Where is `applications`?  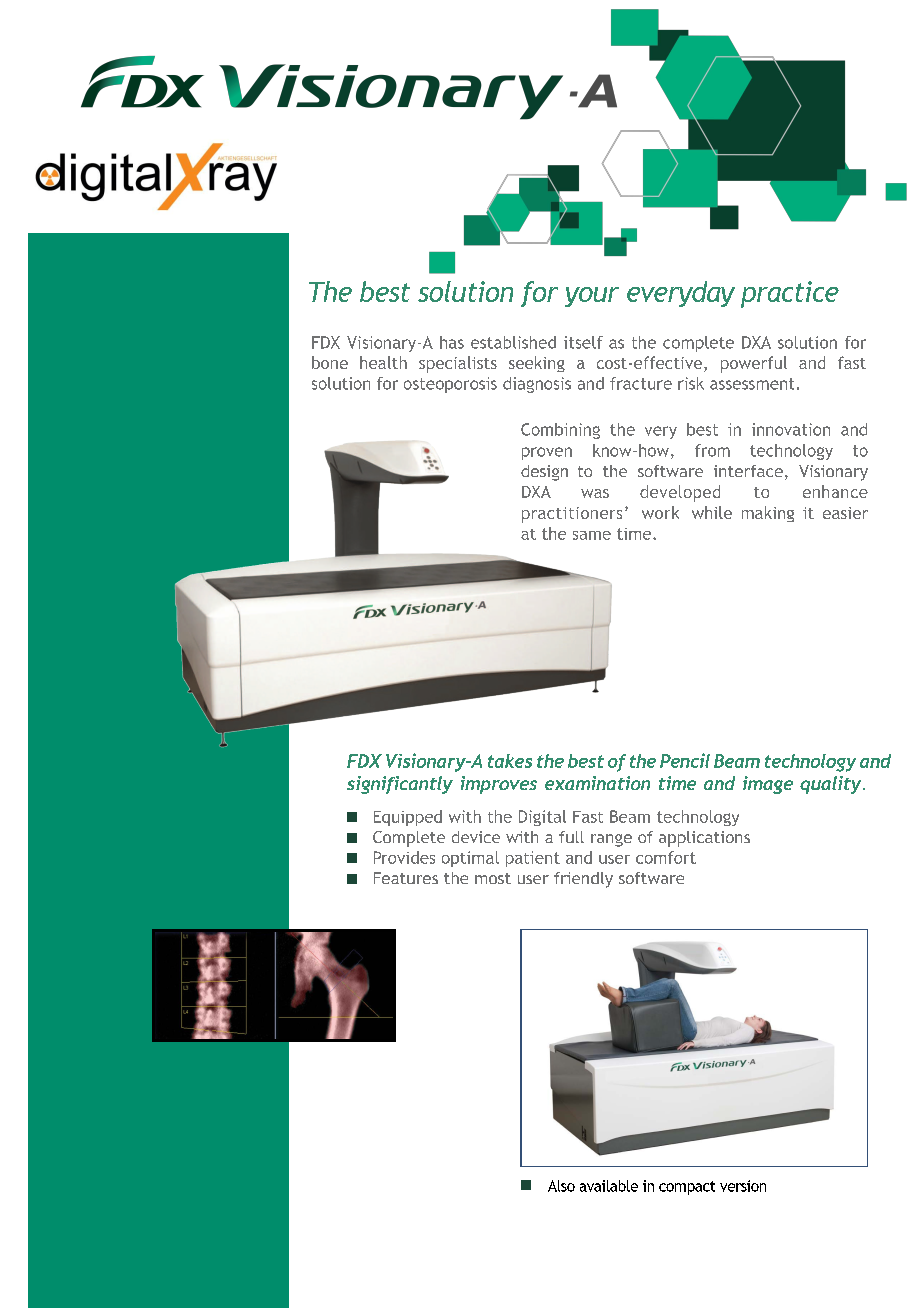 applications is located at coordinates (704, 839).
